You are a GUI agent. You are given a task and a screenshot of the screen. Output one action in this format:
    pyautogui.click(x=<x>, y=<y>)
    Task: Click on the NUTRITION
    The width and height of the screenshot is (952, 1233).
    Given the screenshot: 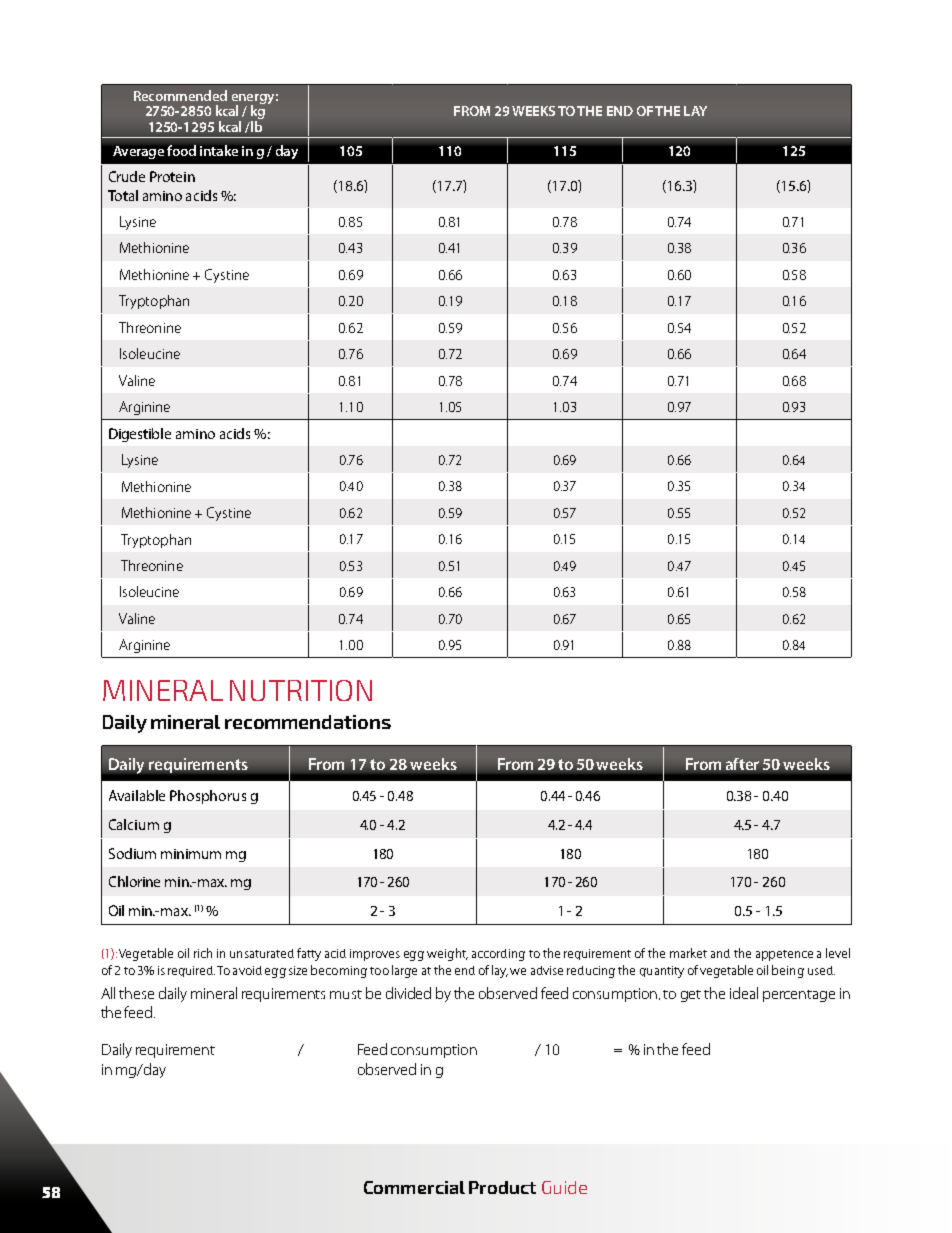 What is the action you would take?
    pyautogui.click(x=301, y=690)
